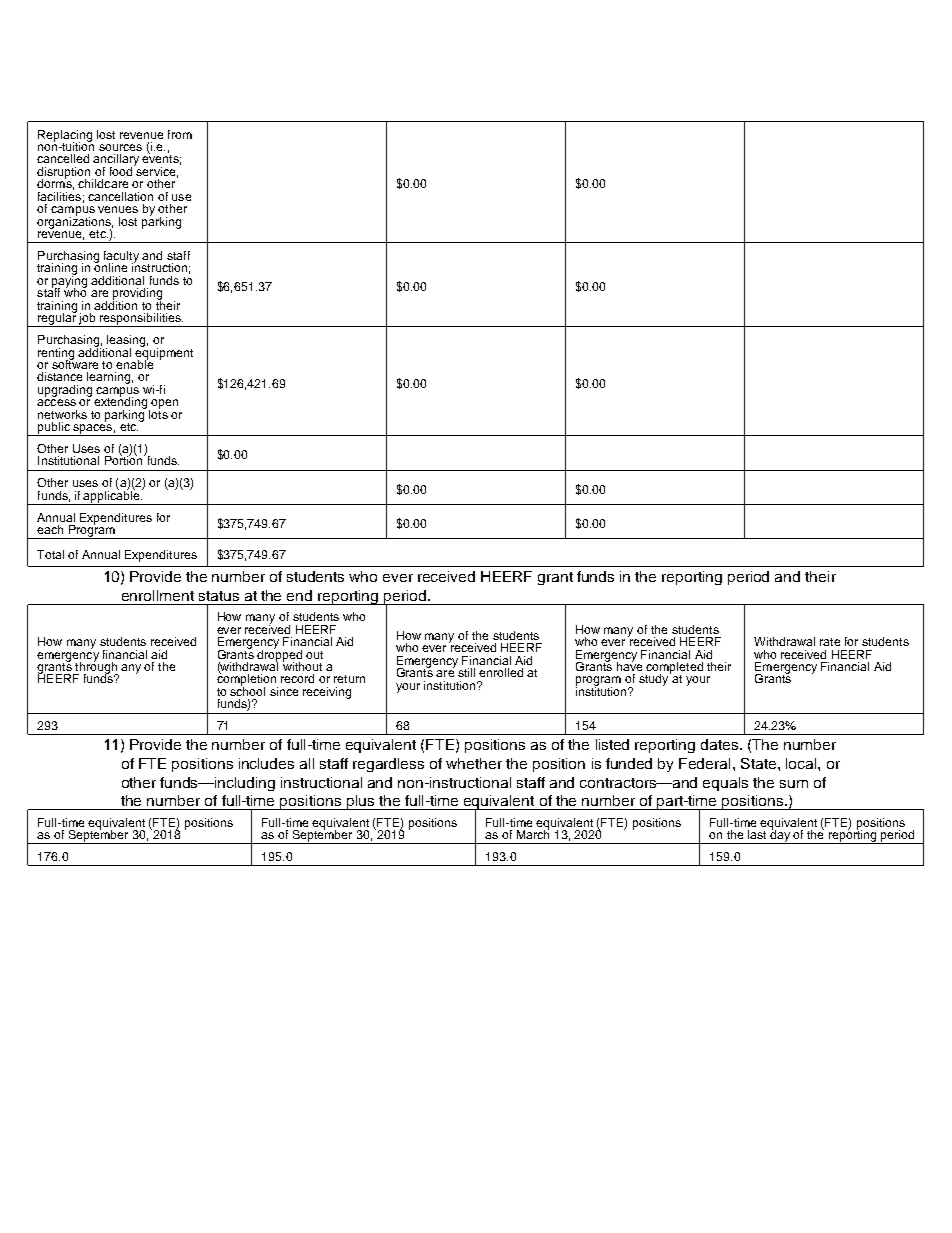 The width and height of the image is (952, 1233). I want to click on rate, so click(830, 642).
